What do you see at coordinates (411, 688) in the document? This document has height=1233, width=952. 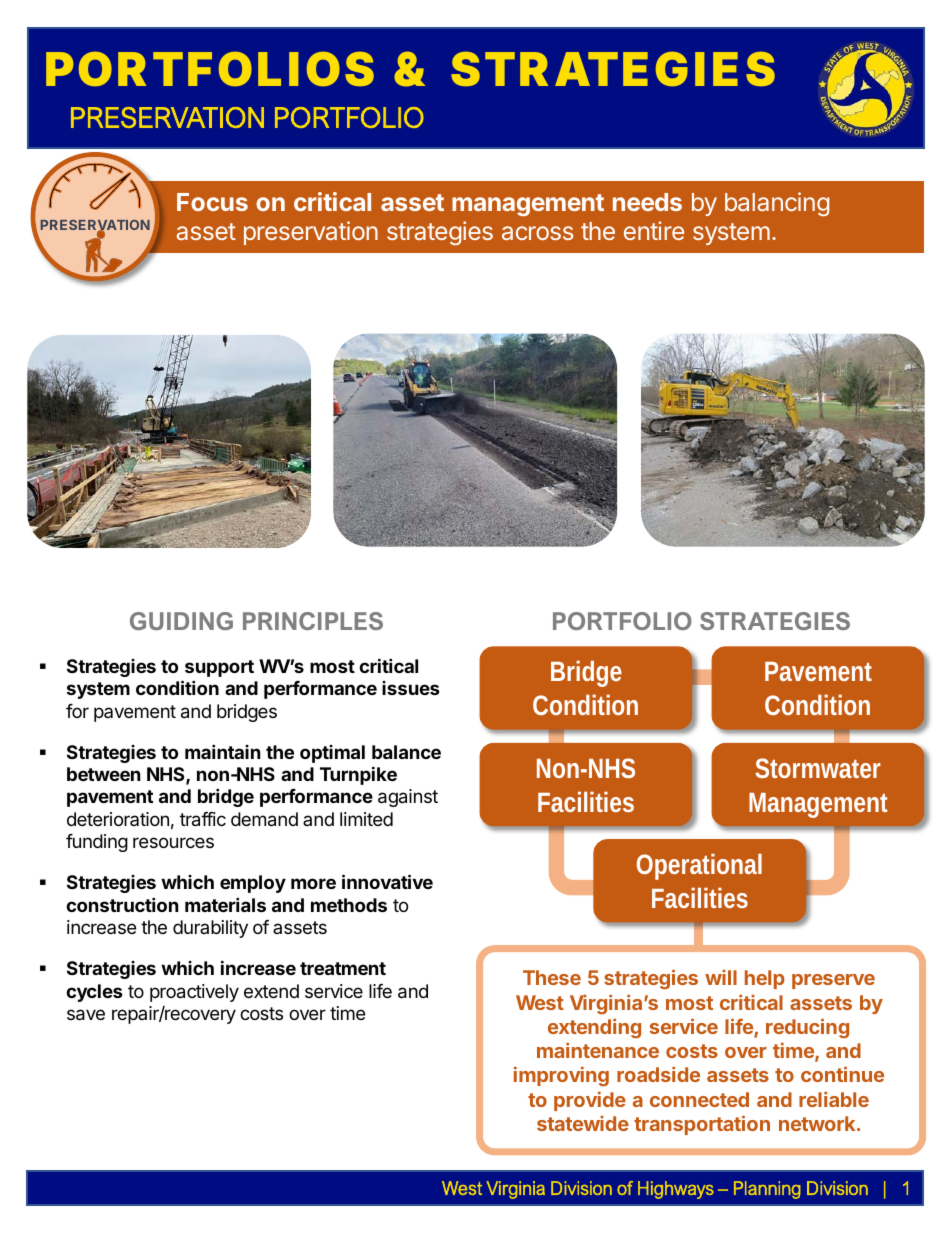 I see `issues` at bounding box center [411, 688].
